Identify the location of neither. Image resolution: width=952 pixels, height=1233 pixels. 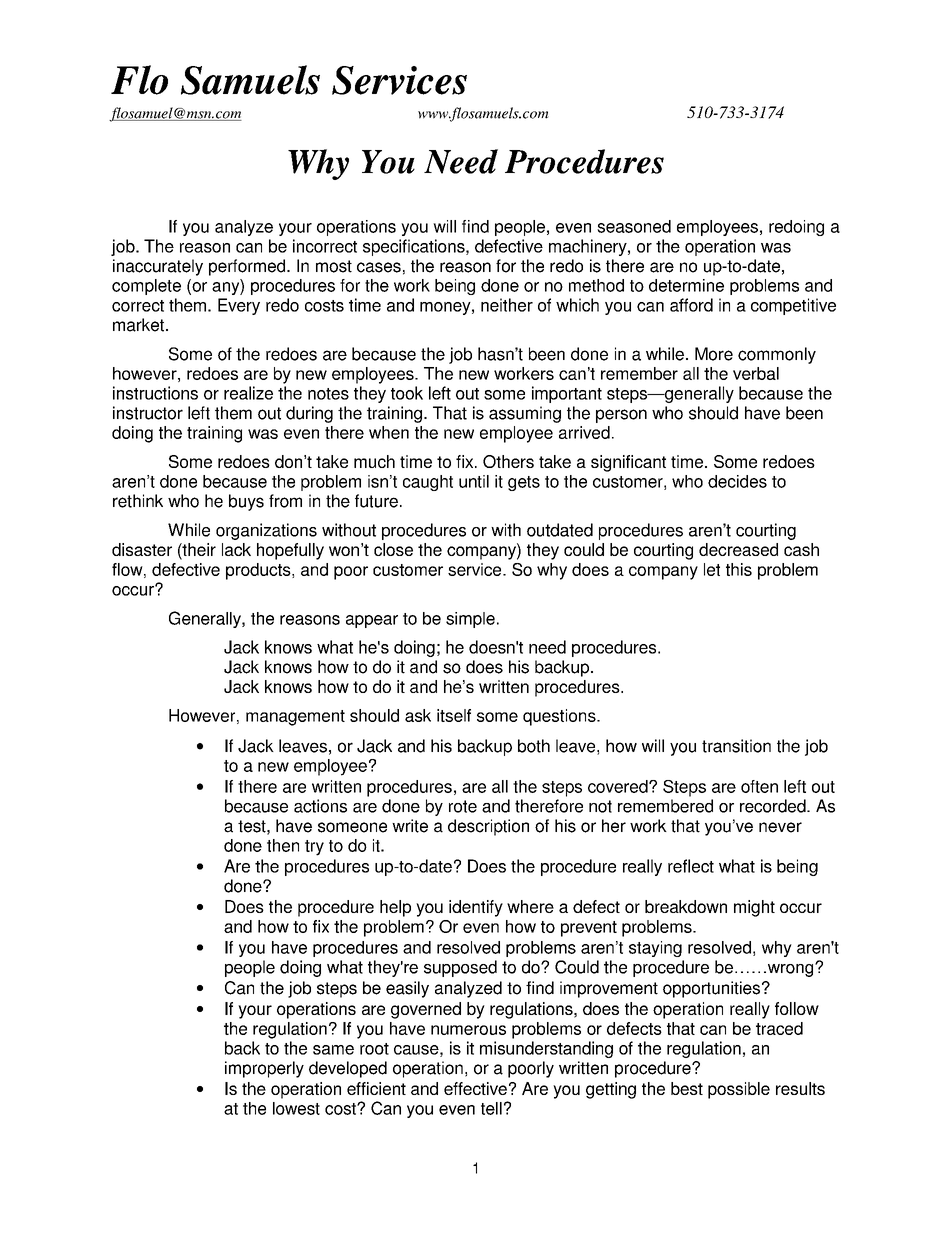
(507, 305).
